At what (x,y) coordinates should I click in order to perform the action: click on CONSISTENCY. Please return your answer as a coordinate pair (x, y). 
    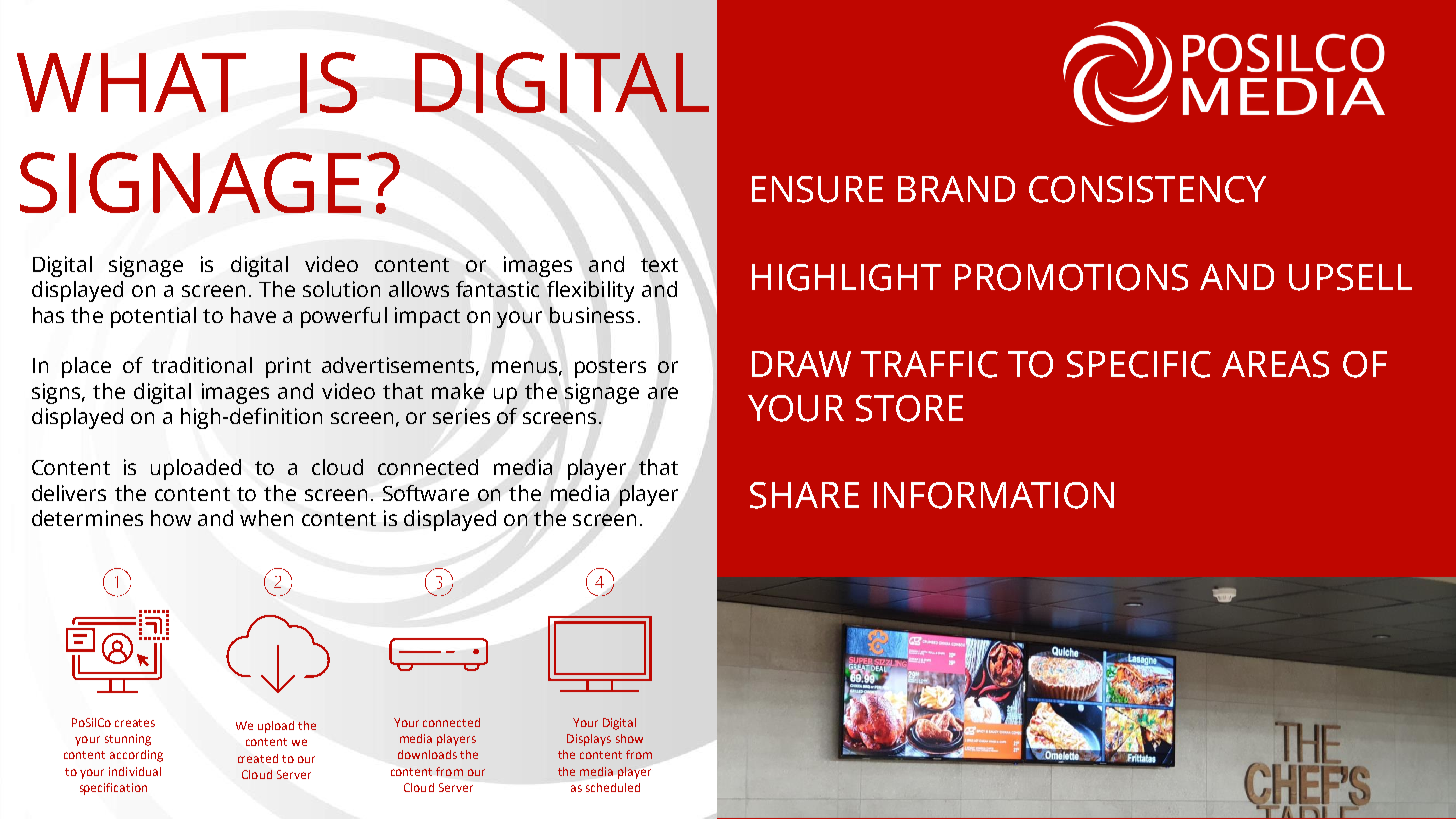
    Looking at the image, I should click on (1147, 189).
